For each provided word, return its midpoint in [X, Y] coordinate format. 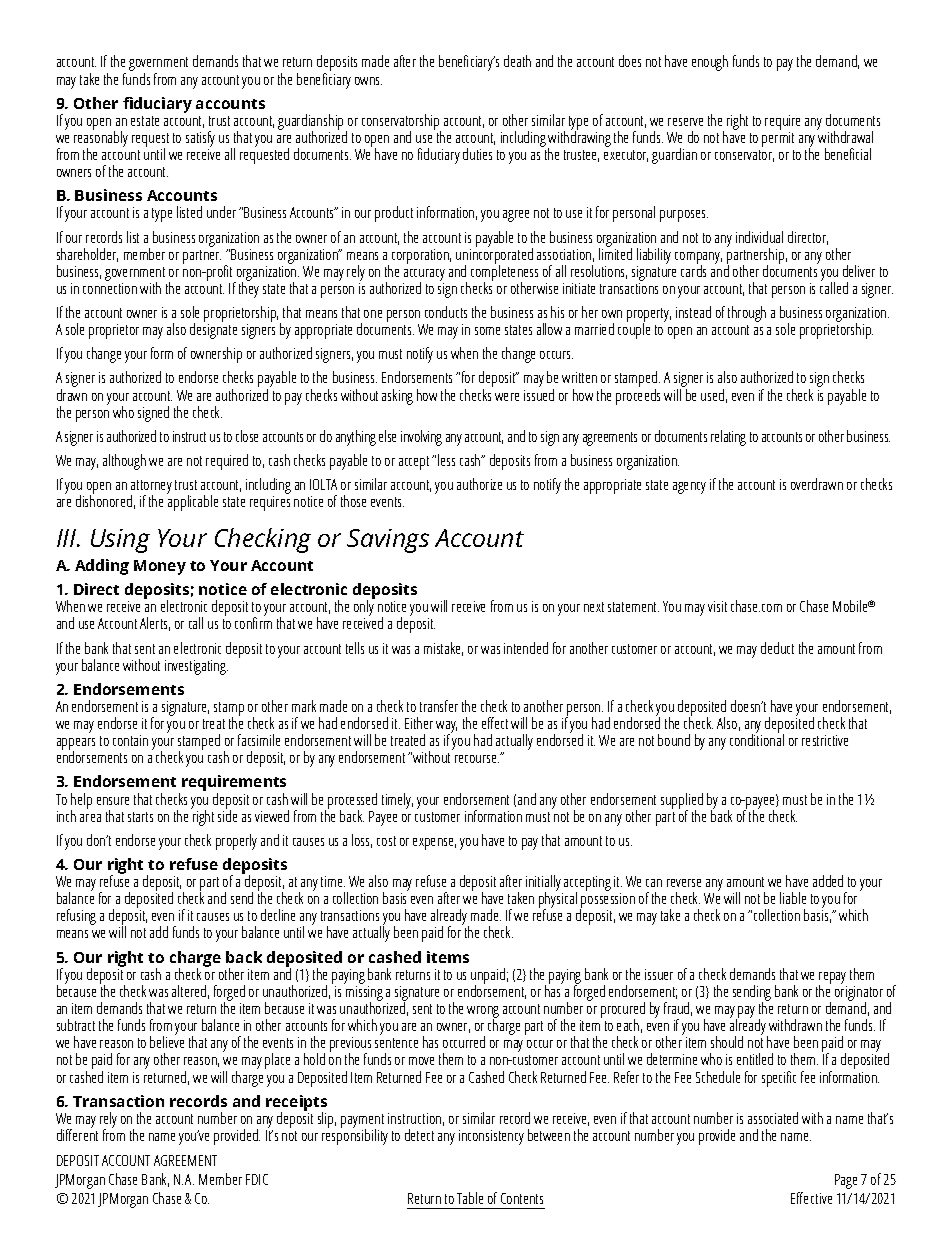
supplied [682, 802]
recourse [477, 759]
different [77, 1134]
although [124, 462]
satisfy [200, 140]
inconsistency [491, 1137]
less [446, 460]
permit [778, 139]
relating [728, 438]
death [517, 61]
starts [140, 817]
